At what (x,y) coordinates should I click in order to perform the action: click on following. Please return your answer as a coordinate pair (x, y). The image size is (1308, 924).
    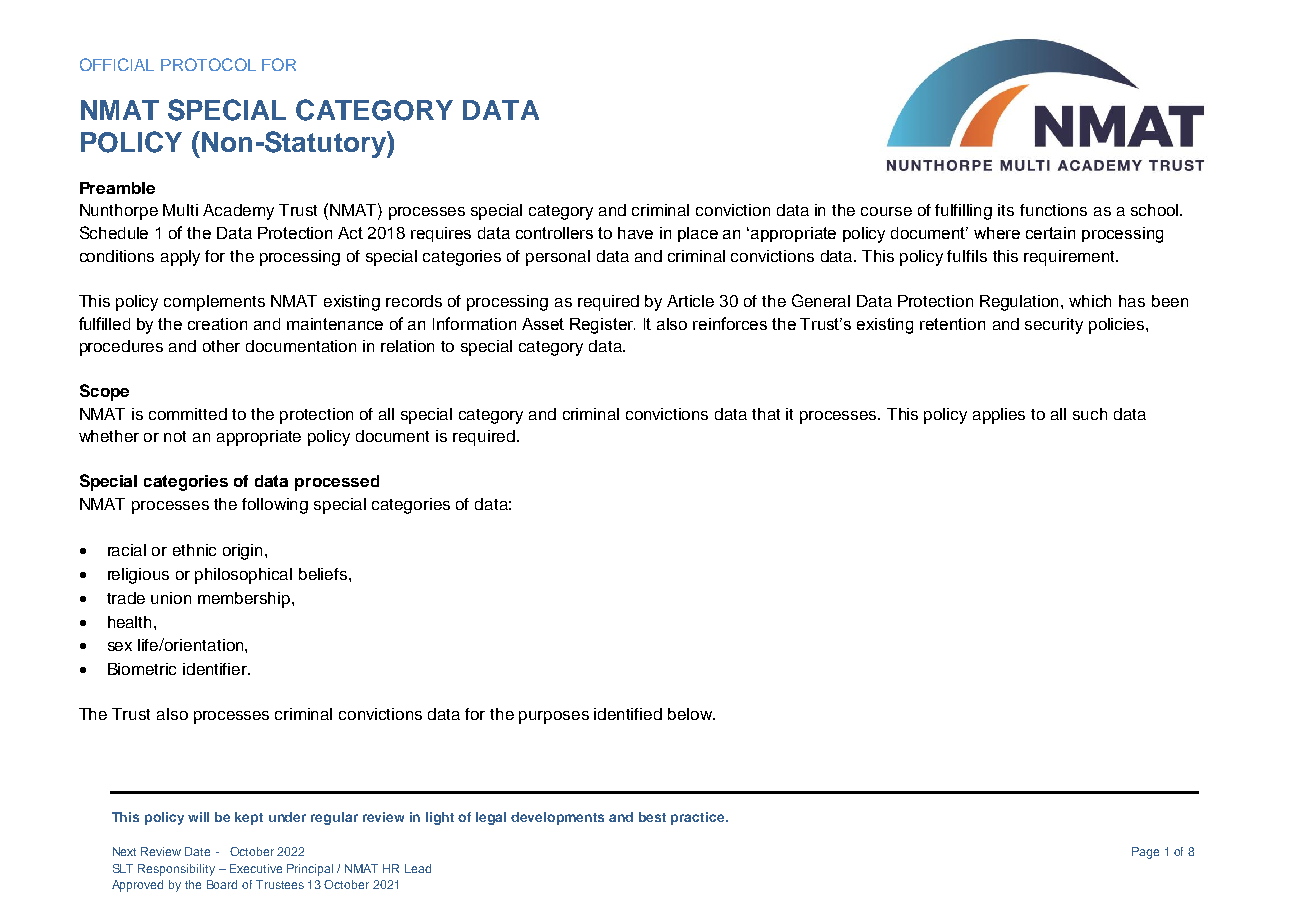
    Looking at the image, I should click on (275, 506).
